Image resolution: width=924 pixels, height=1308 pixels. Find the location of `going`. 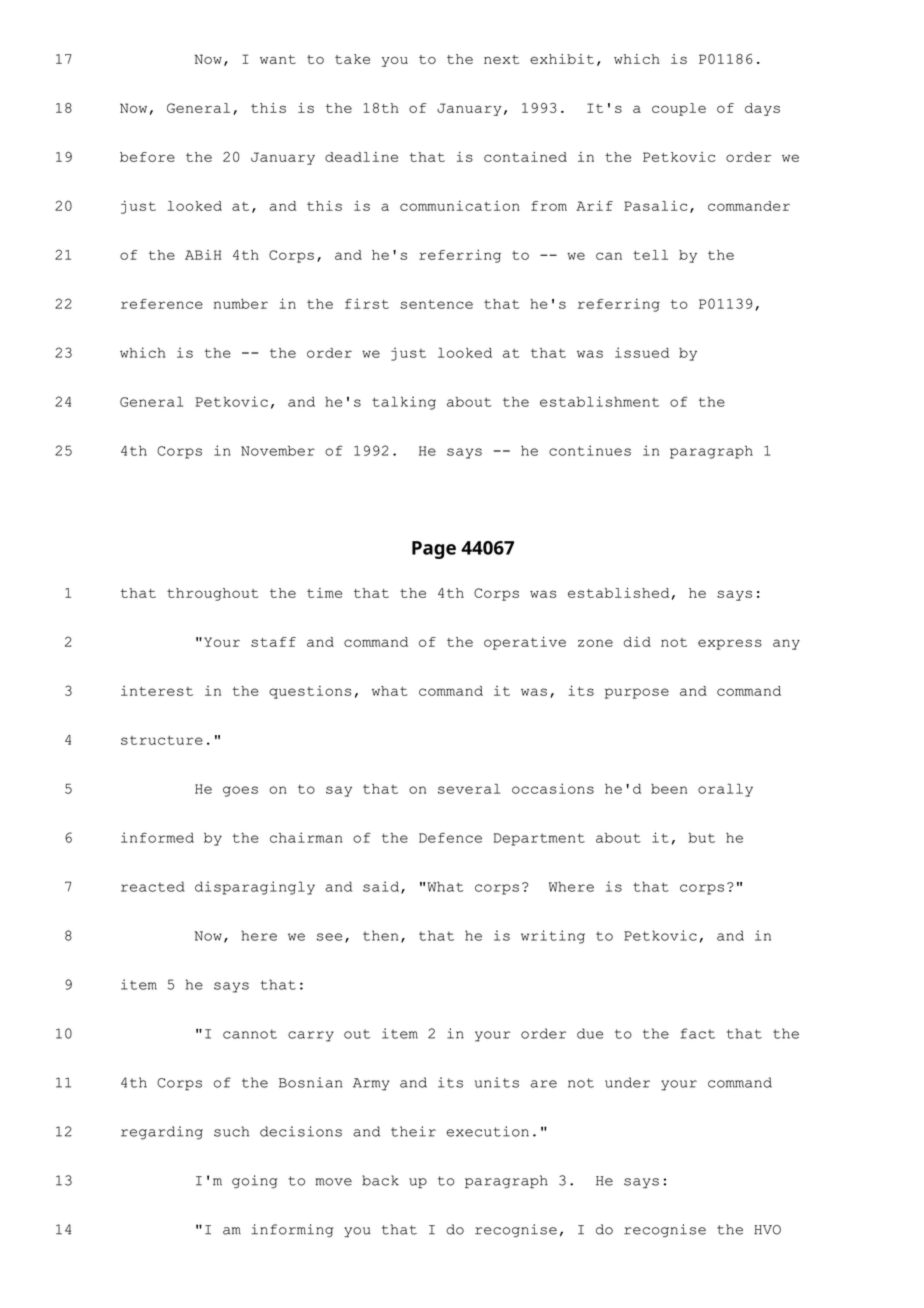

going is located at coordinates (254, 1182).
